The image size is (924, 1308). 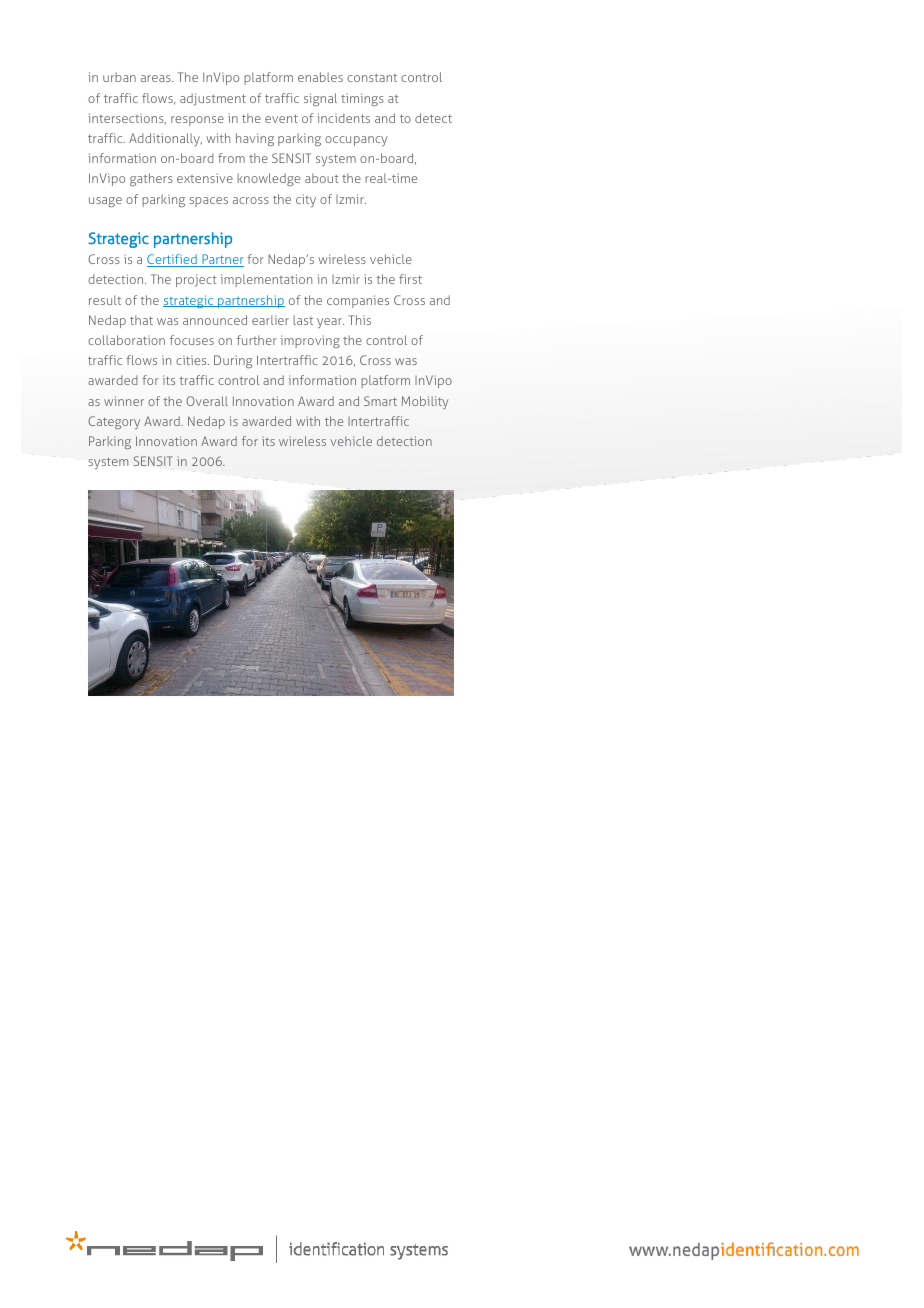 I want to click on winner, so click(x=124, y=401).
